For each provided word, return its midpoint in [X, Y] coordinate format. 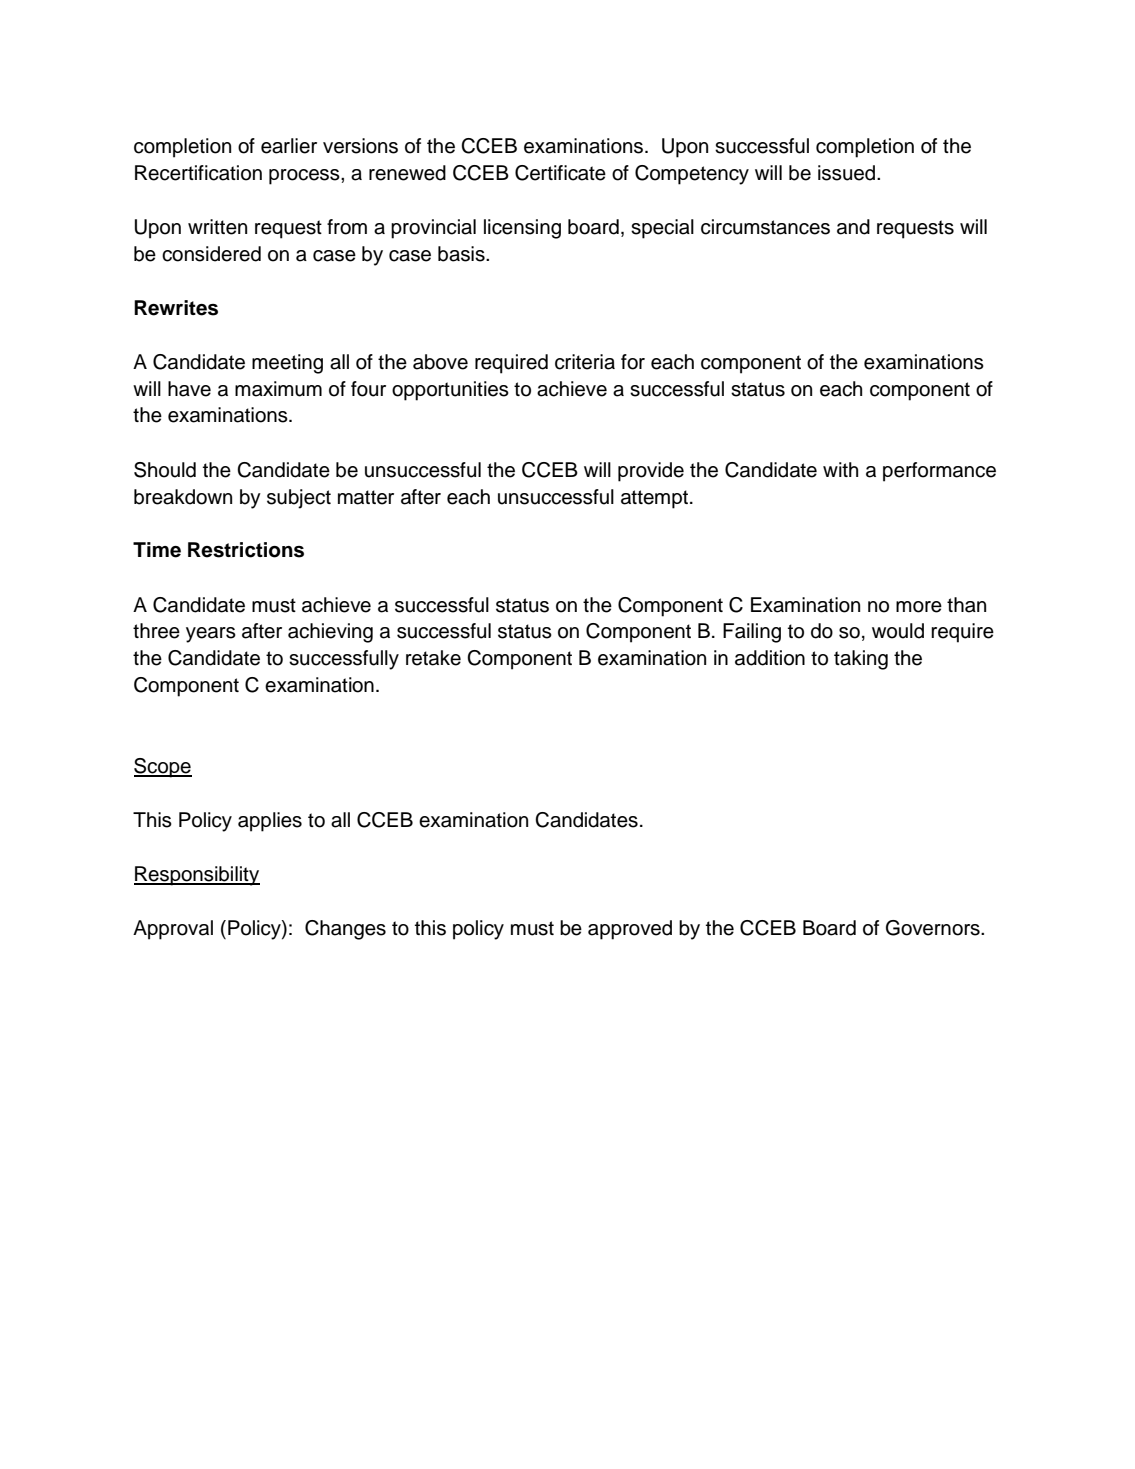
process [305, 177]
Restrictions [246, 550]
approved [630, 930]
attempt [654, 499]
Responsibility [197, 876]
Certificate [560, 173]
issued [846, 173]
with [840, 469]
